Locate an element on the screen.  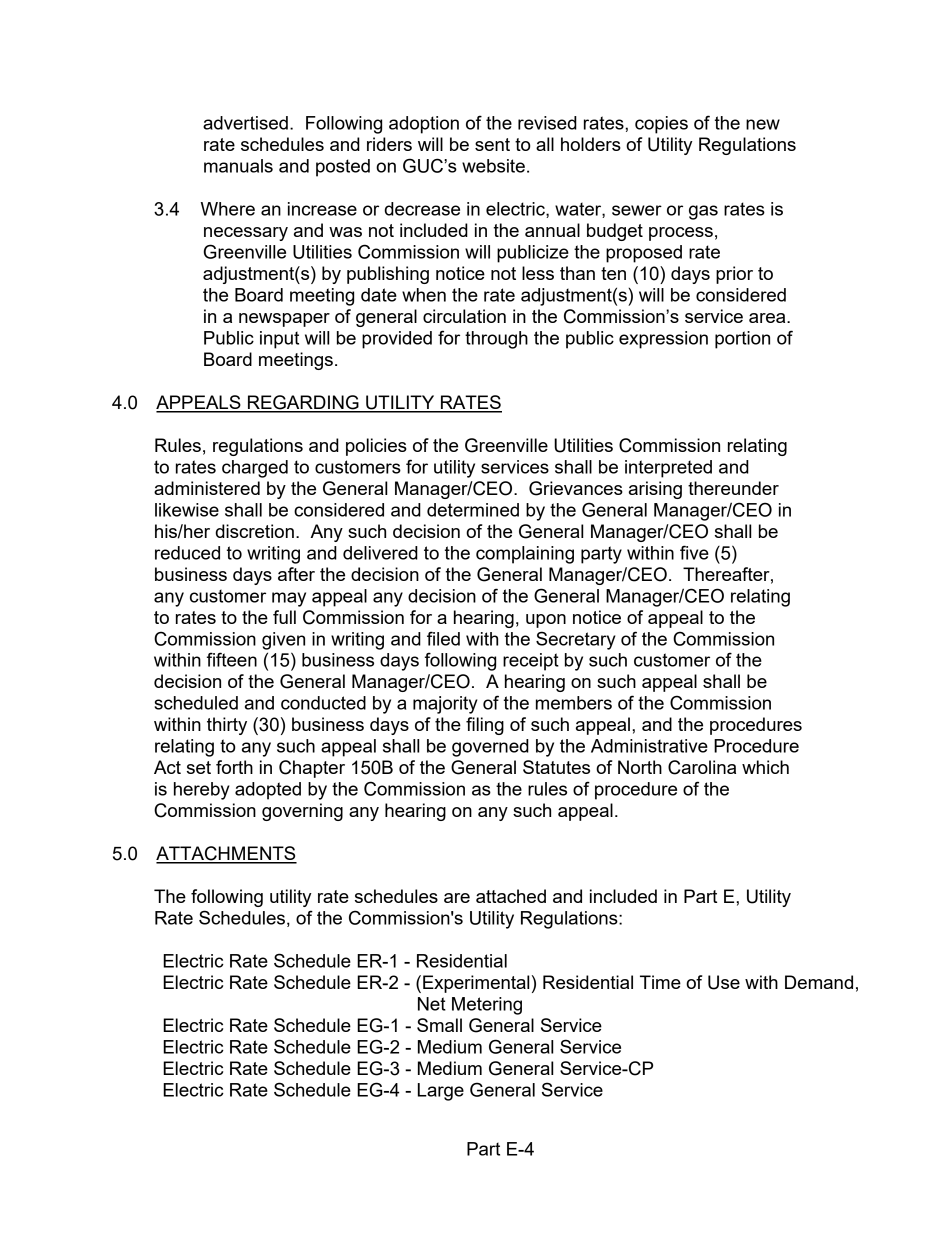
copies is located at coordinates (661, 125).
